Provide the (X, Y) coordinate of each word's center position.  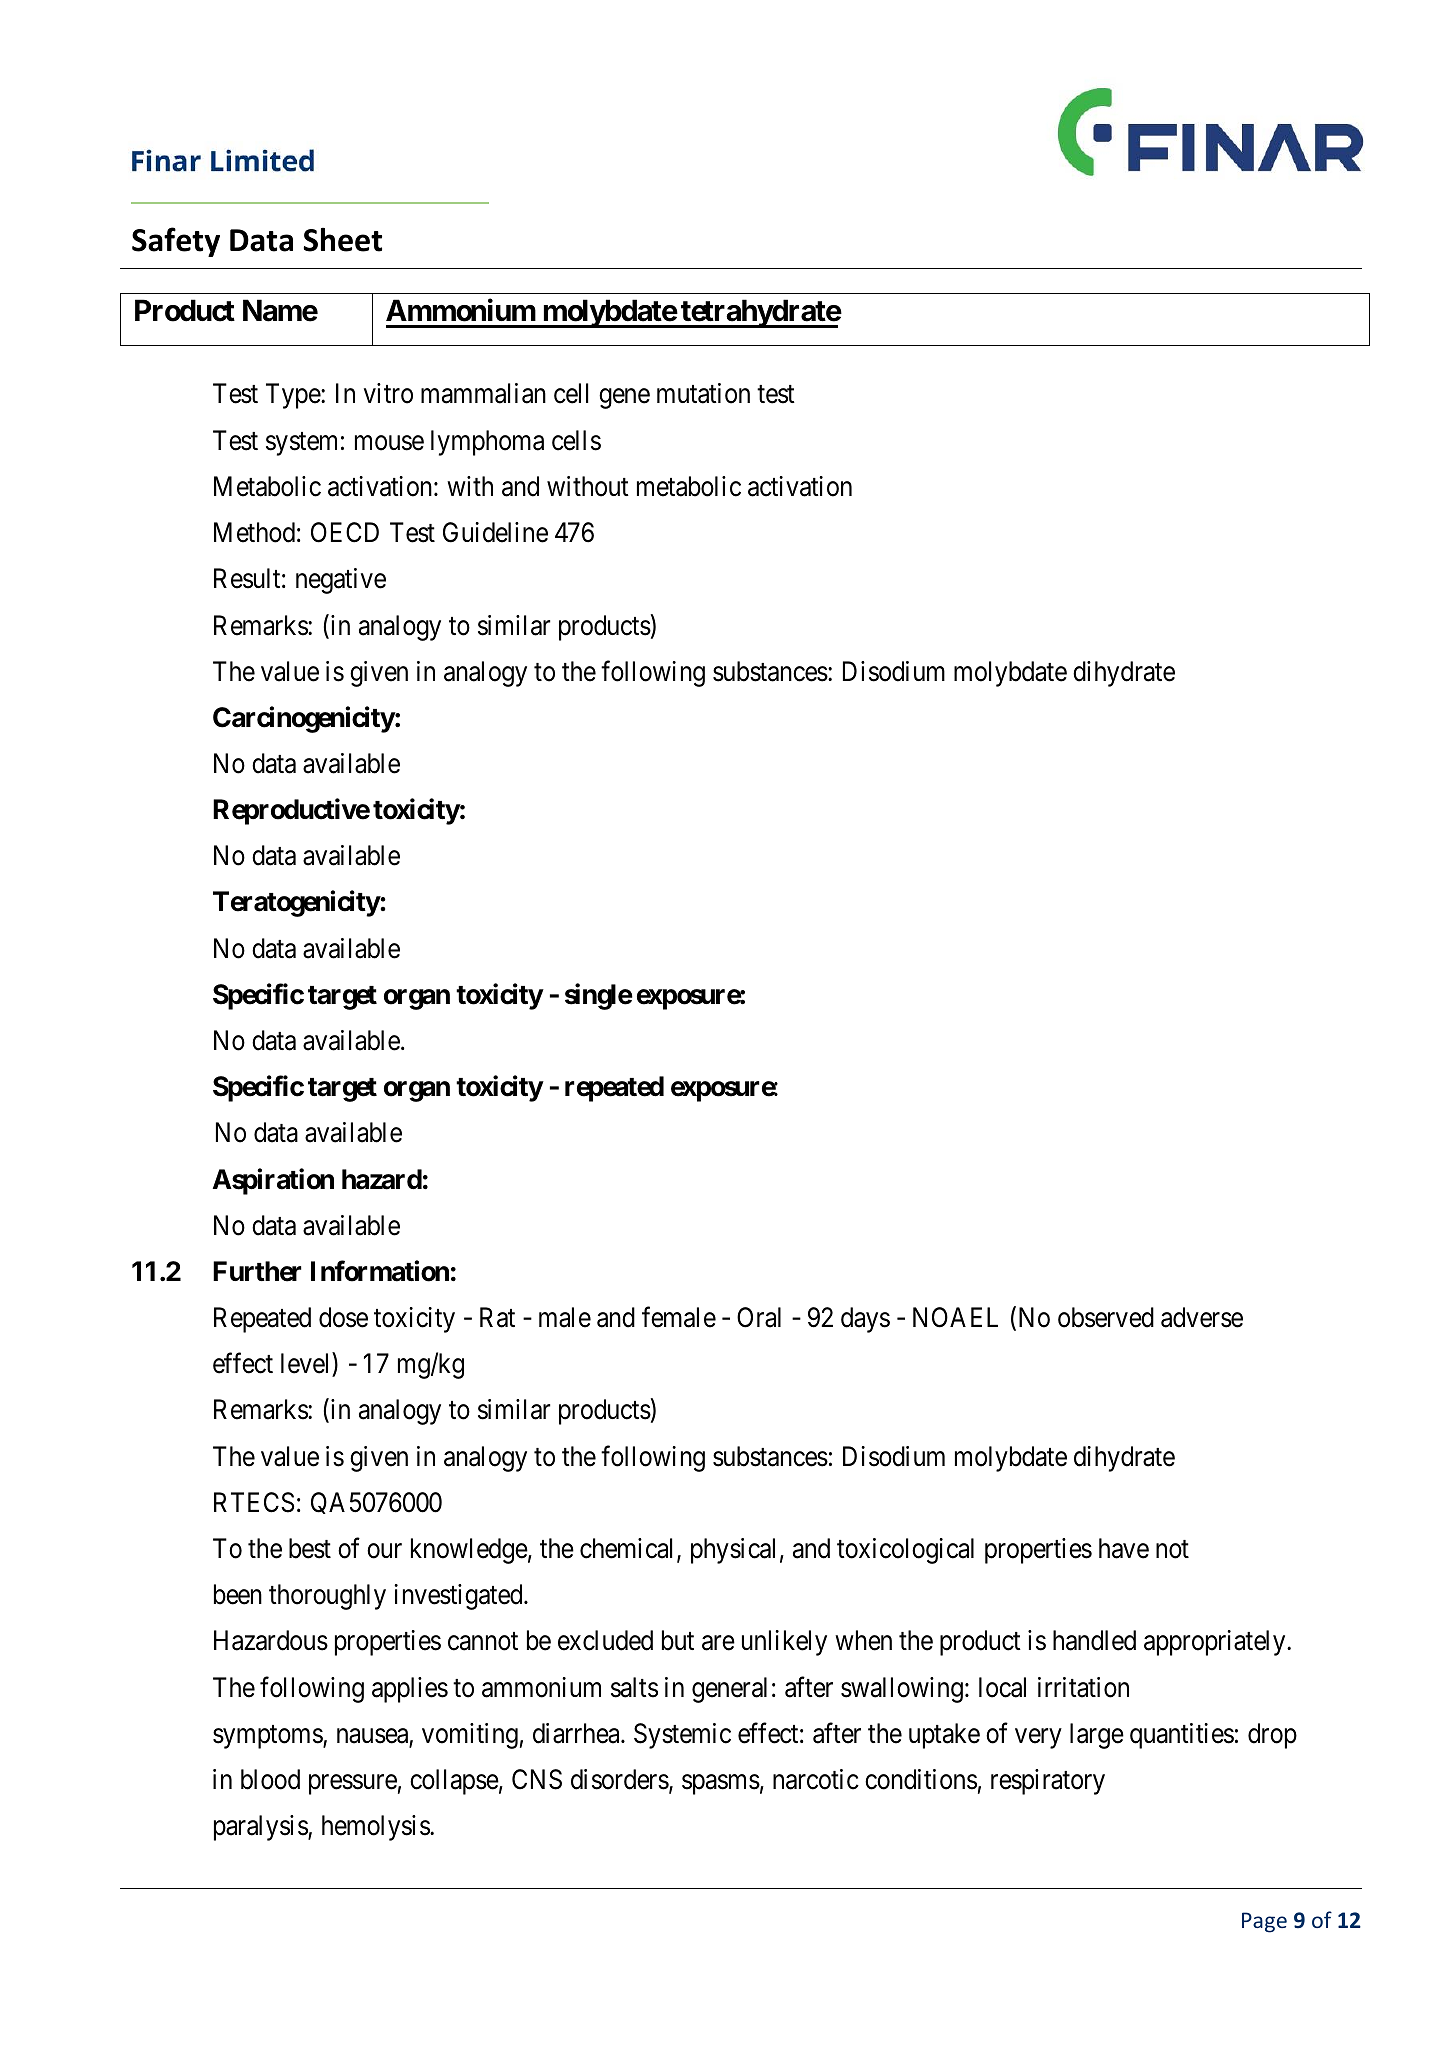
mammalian (483, 393)
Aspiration (273, 1181)
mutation (703, 393)
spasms (721, 1784)
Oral (759, 1317)
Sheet (343, 239)
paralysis (261, 1828)
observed (1106, 1317)
